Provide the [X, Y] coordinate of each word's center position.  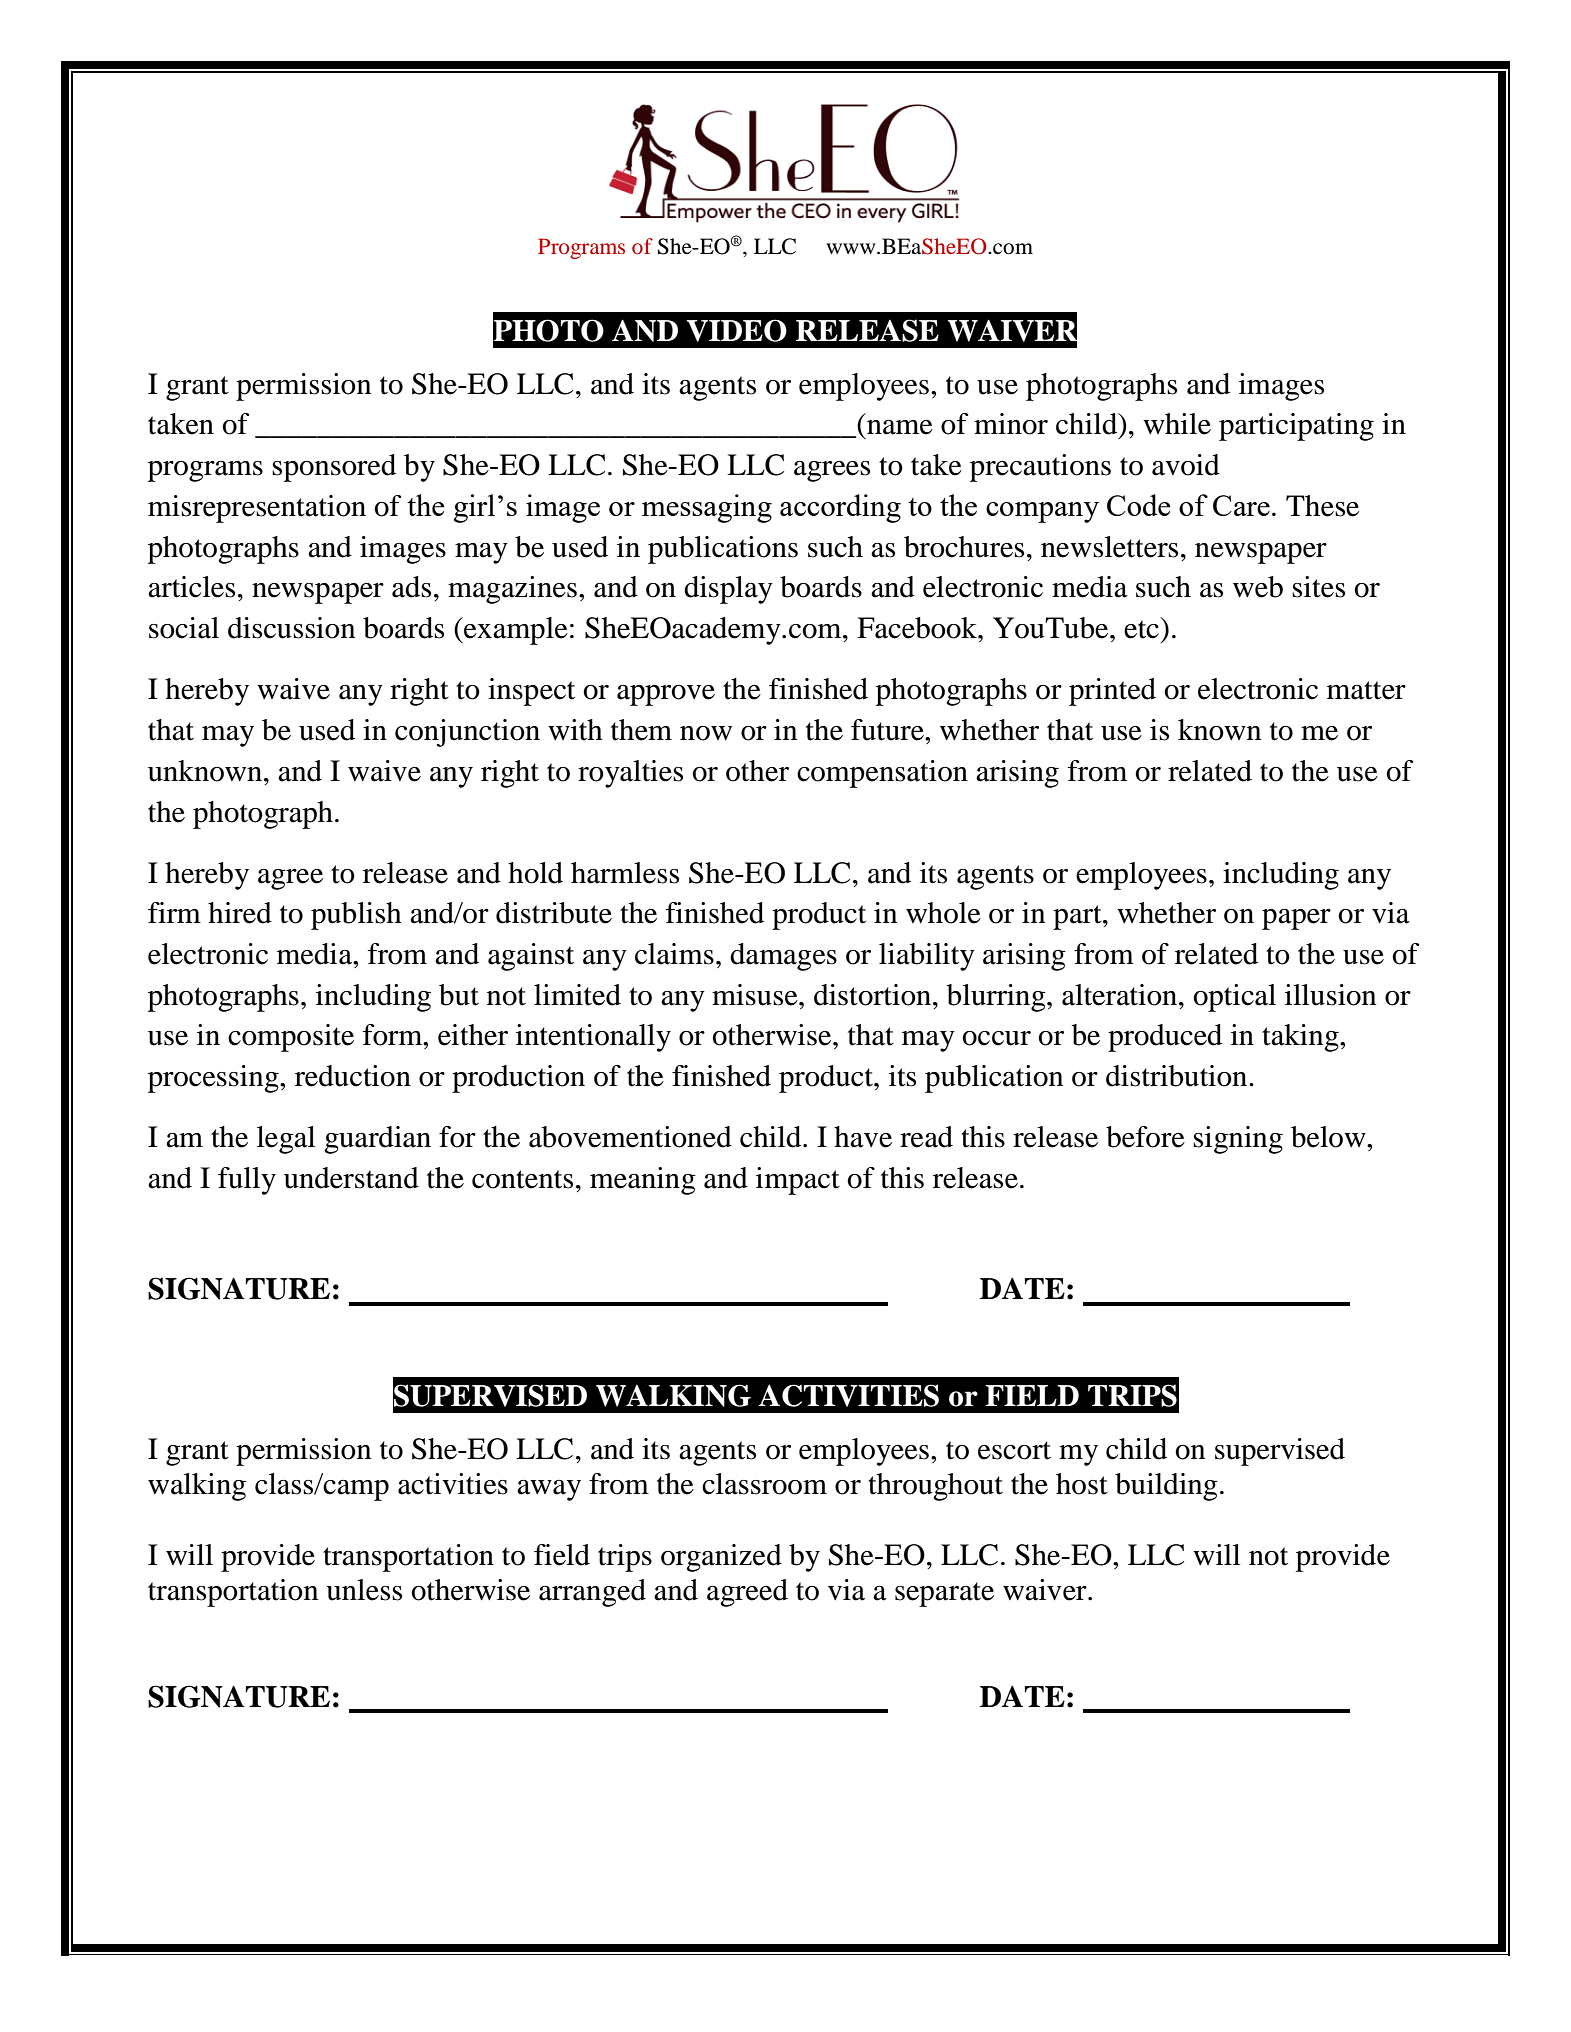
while [1177, 424]
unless [364, 1590]
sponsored [334, 468]
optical [1234, 998]
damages [783, 957]
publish [356, 916]
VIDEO [736, 330]
